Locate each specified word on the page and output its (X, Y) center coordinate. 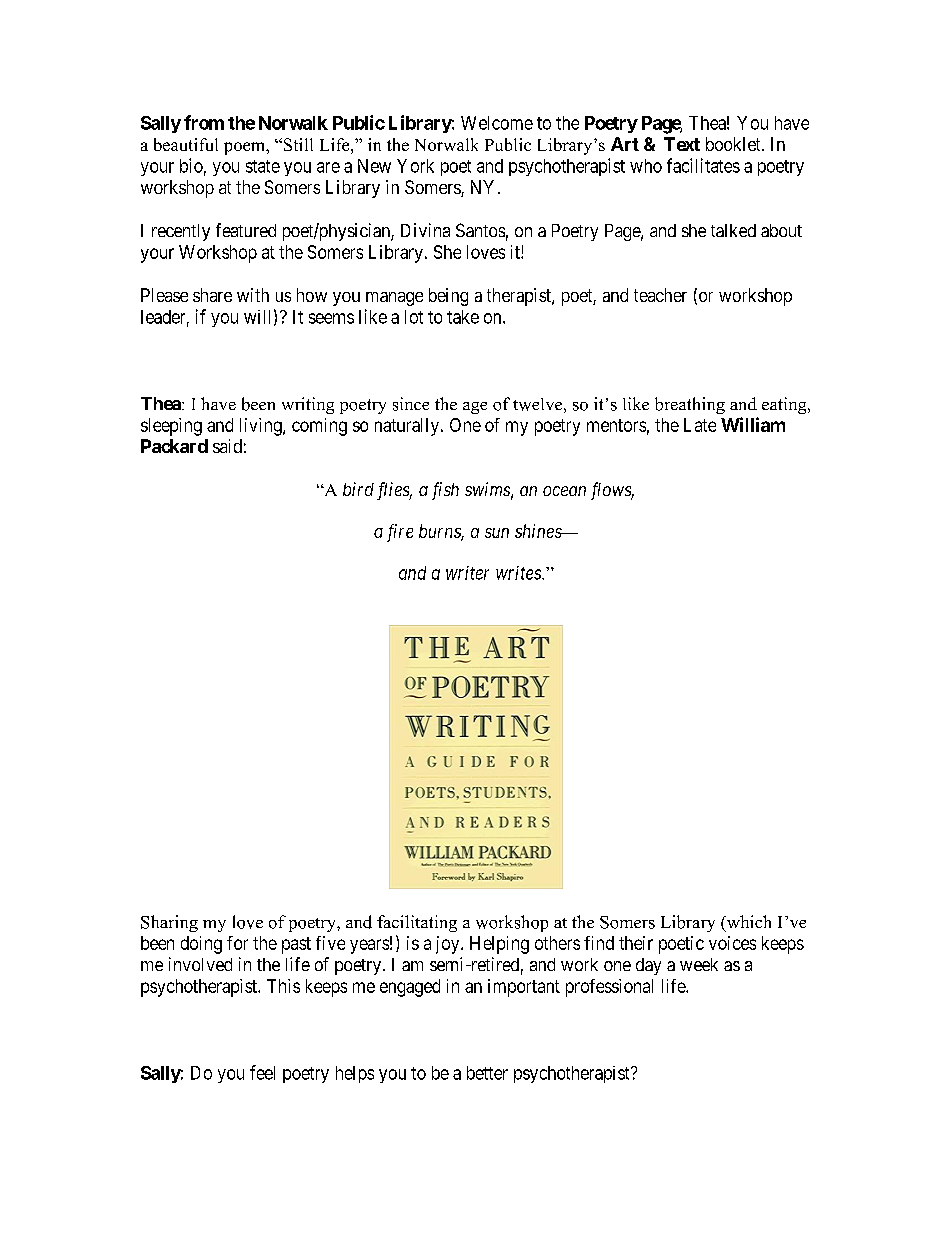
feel (262, 1072)
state (263, 166)
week (699, 964)
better (487, 1073)
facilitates (703, 165)
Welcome (497, 123)
